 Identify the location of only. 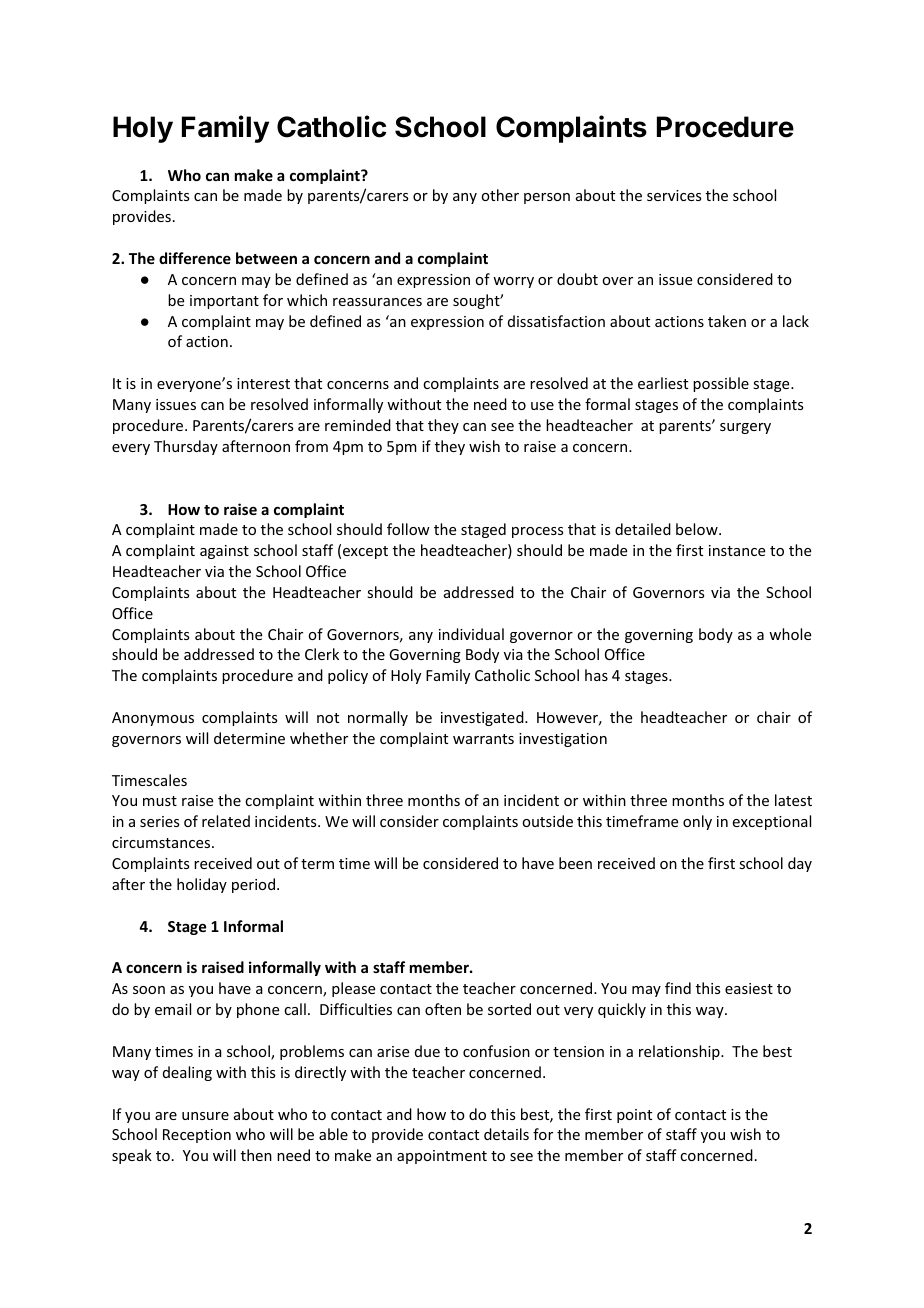
(697, 822).
